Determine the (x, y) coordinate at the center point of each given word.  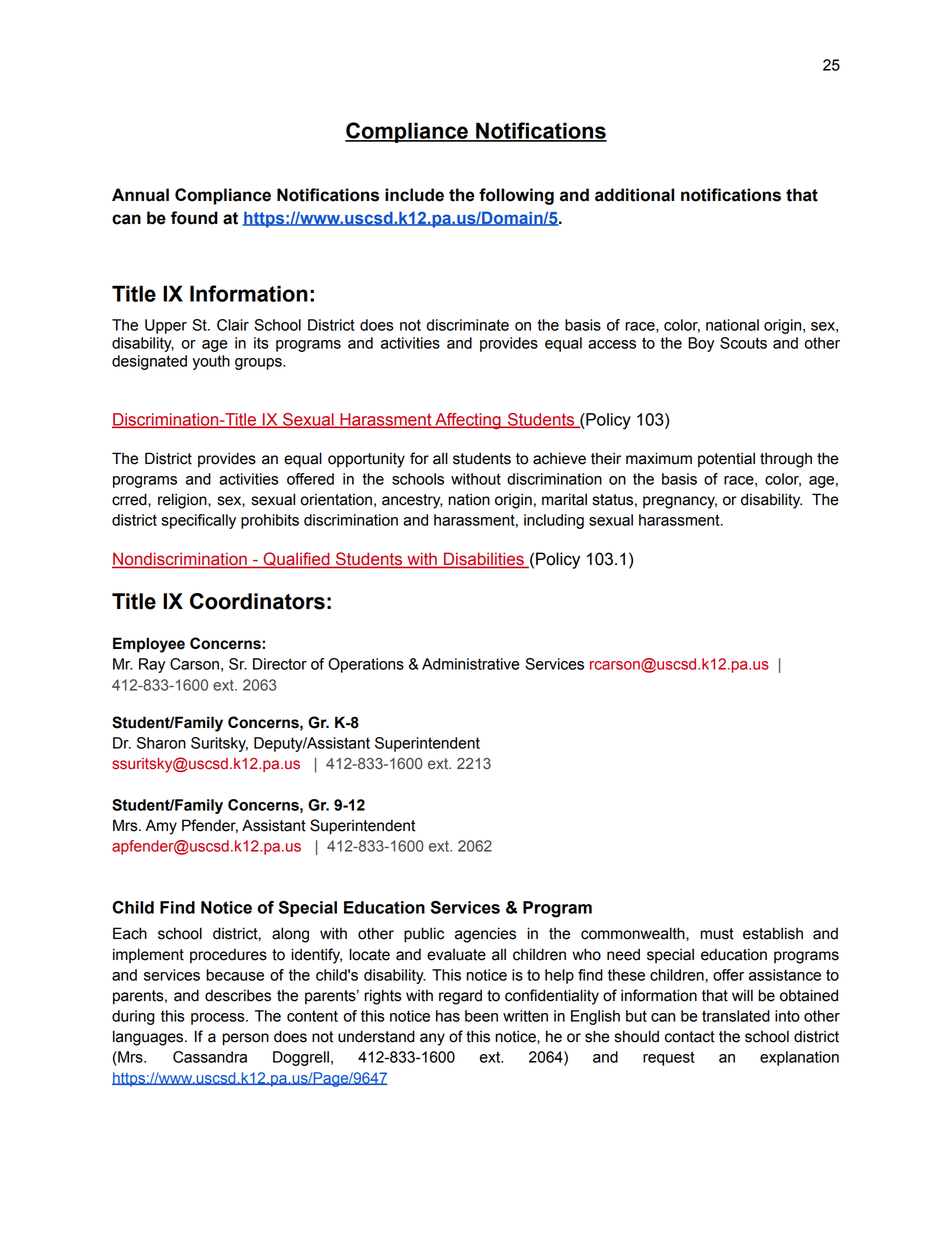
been (481, 1016)
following (516, 196)
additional (634, 195)
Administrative (471, 664)
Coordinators (257, 601)
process (219, 1019)
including (554, 521)
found (194, 218)
